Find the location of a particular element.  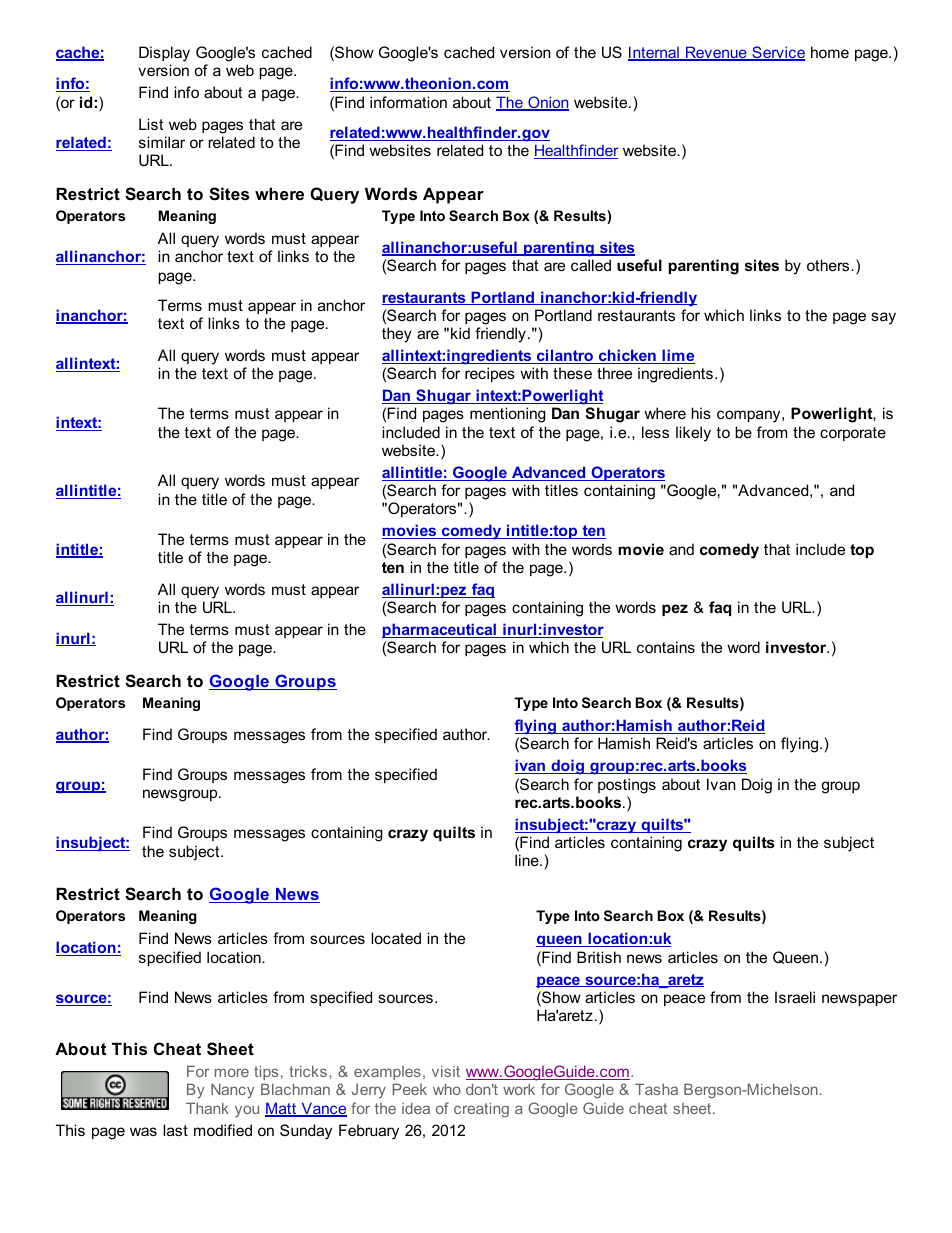

pharmaceutical is located at coordinates (440, 630).
